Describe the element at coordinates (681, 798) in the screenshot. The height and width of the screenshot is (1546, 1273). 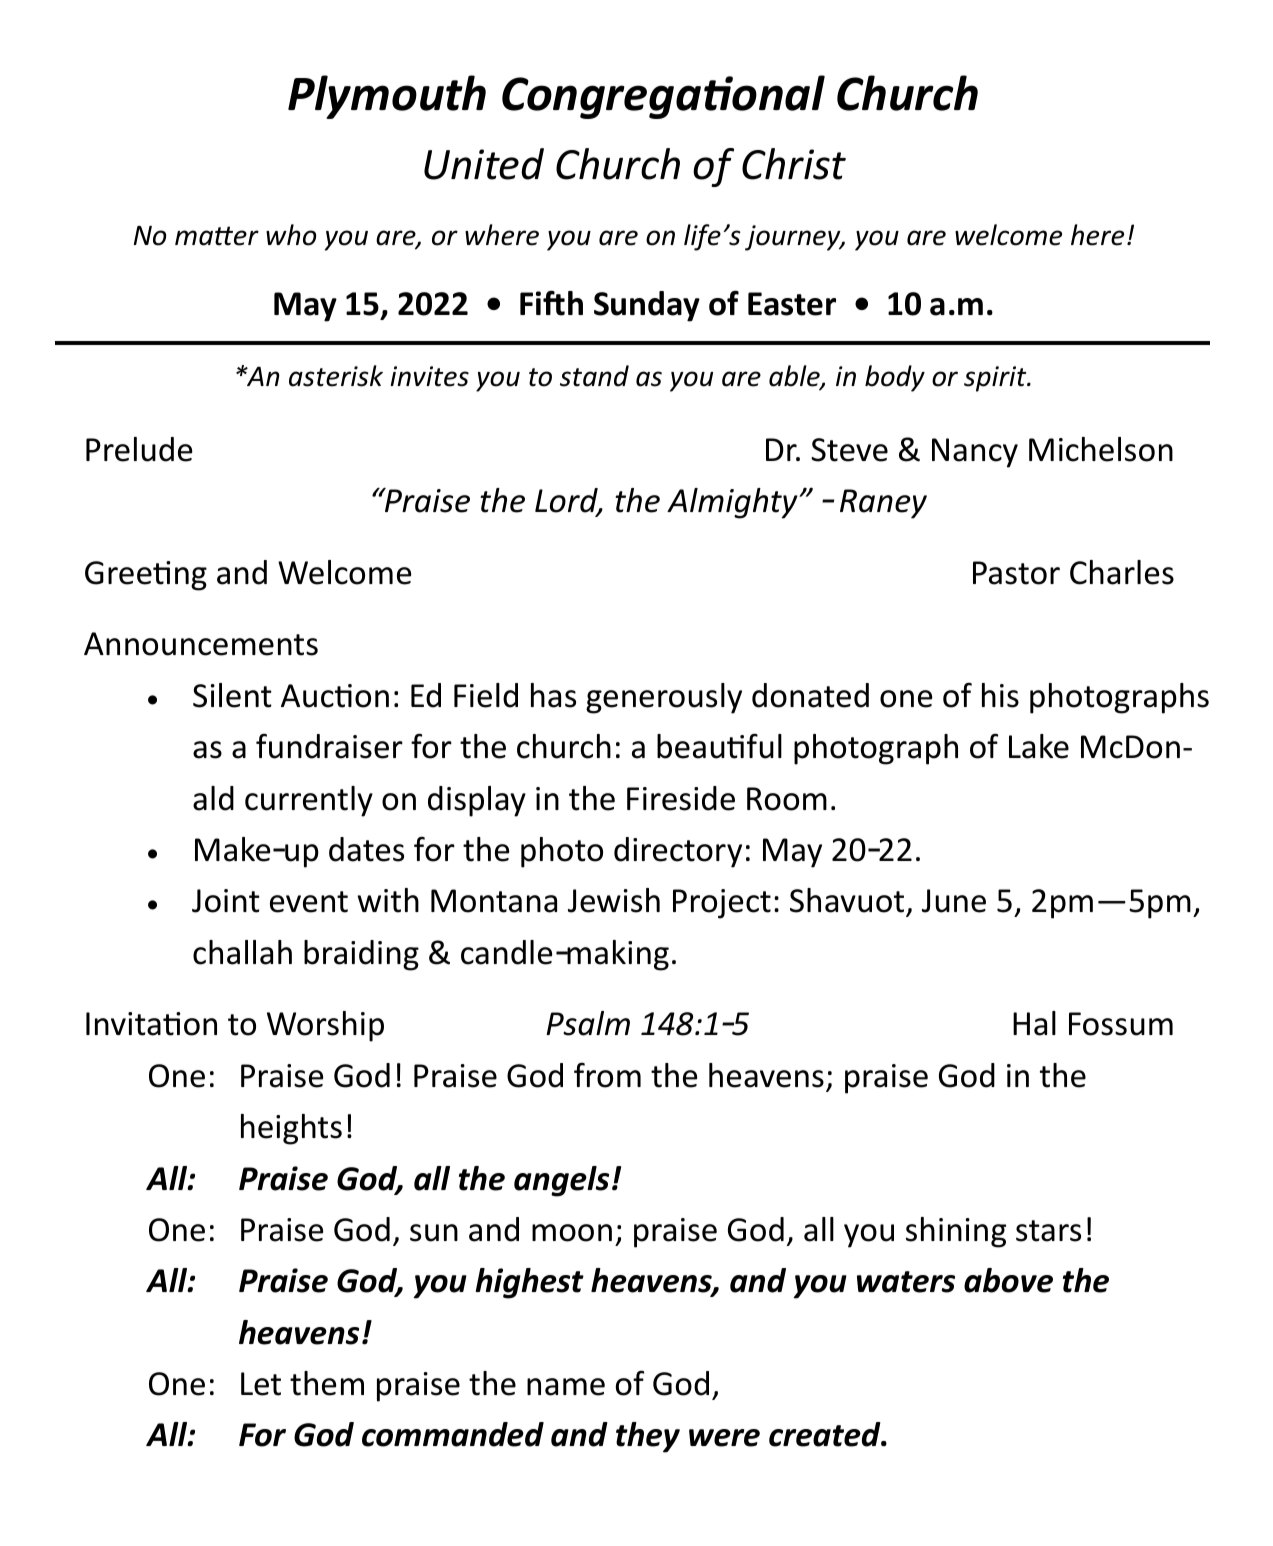
I see `Fireside` at that location.
